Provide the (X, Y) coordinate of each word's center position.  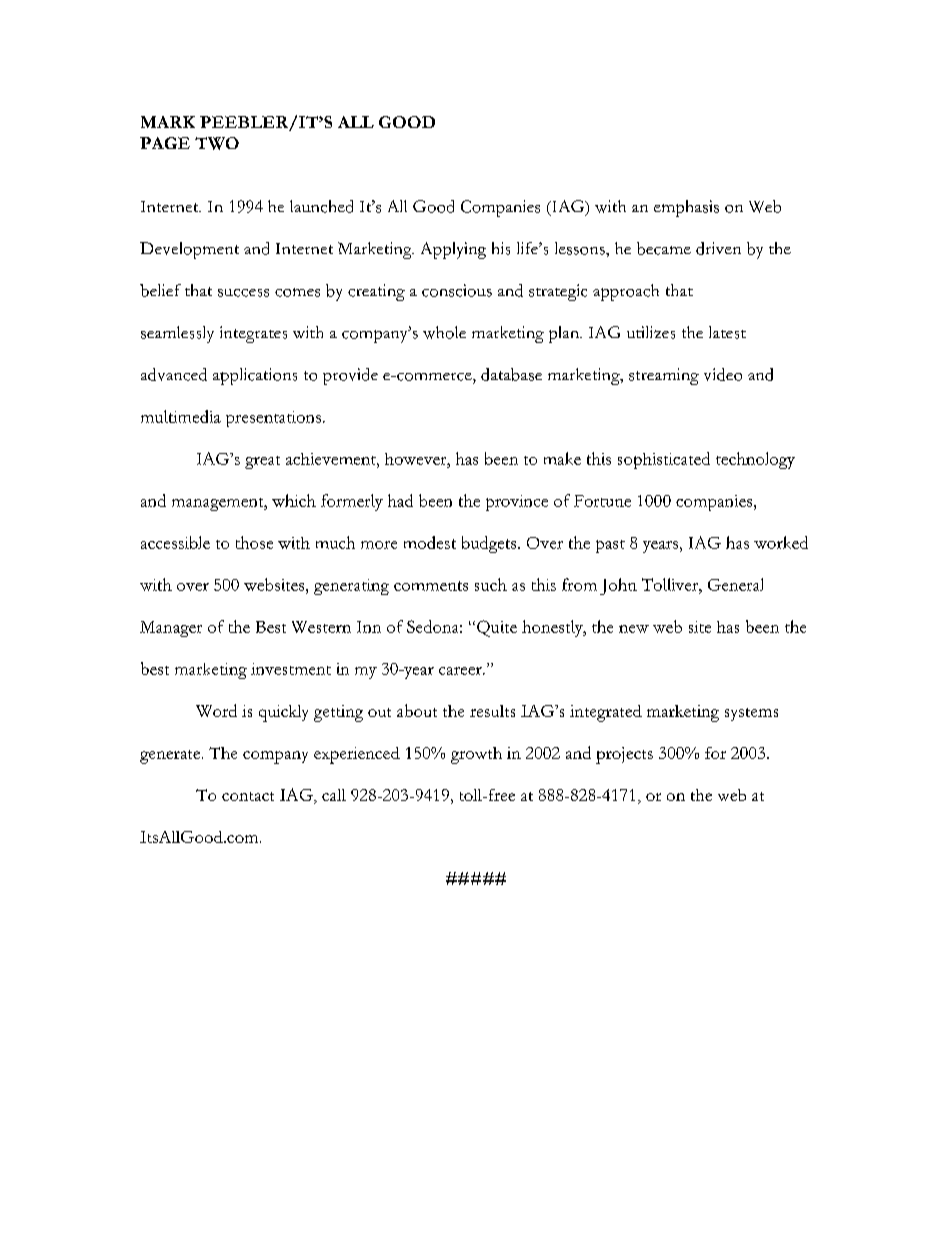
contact (248, 796)
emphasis (686, 208)
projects (624, 755)
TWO (217, 143)
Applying (453, 250)
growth (476, 755)
